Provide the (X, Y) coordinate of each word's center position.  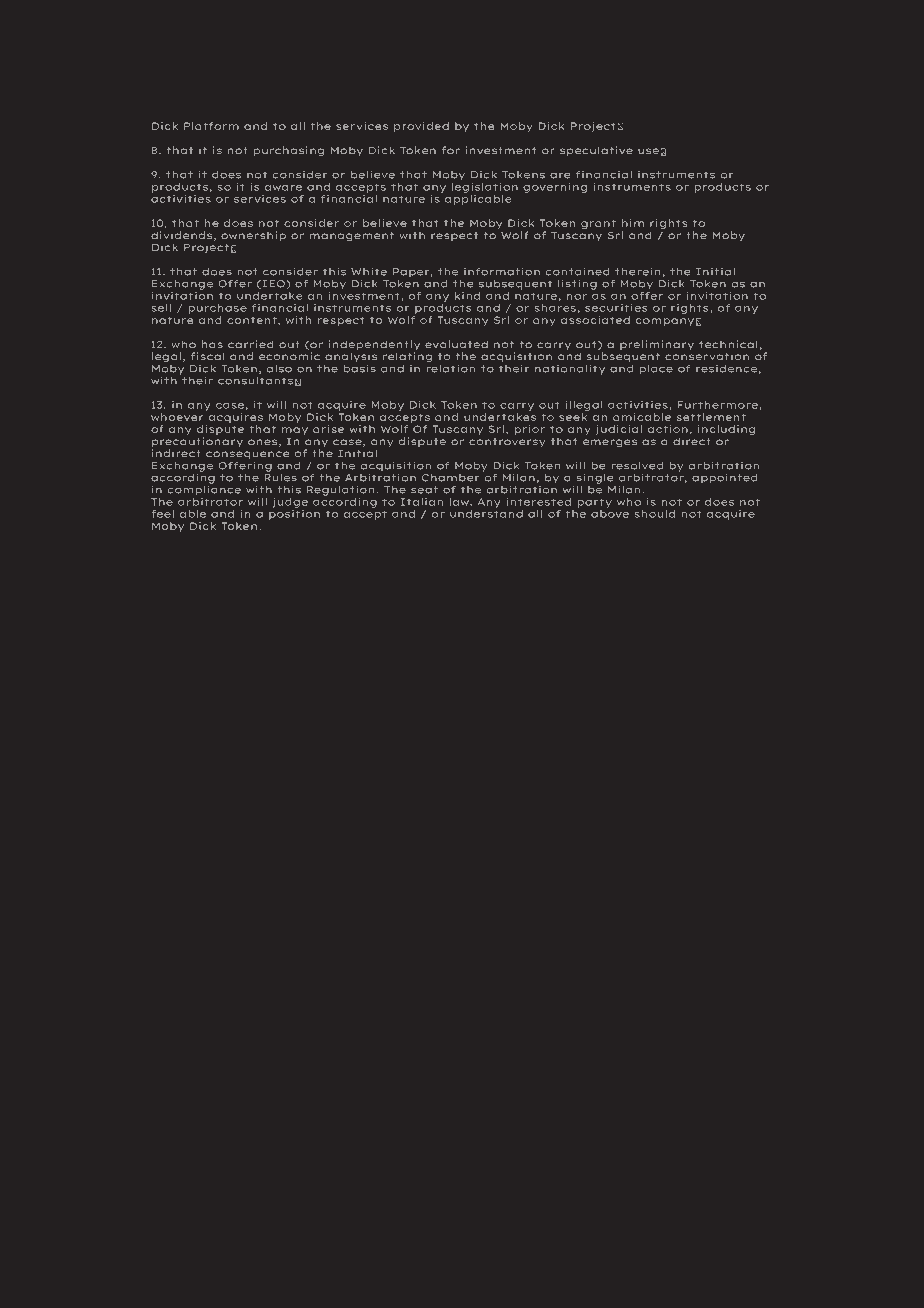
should (655, 514)
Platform (211, 126)
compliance (204, 489)
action (668, 429)
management (352, 237)
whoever (177, 417)
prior (530, 430)
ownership (253, 236)
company (665, 322)
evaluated (456, 344)
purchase (218, 309)
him (633, 223)
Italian (422, 502)
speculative (596, 151)
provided (421, 127)
